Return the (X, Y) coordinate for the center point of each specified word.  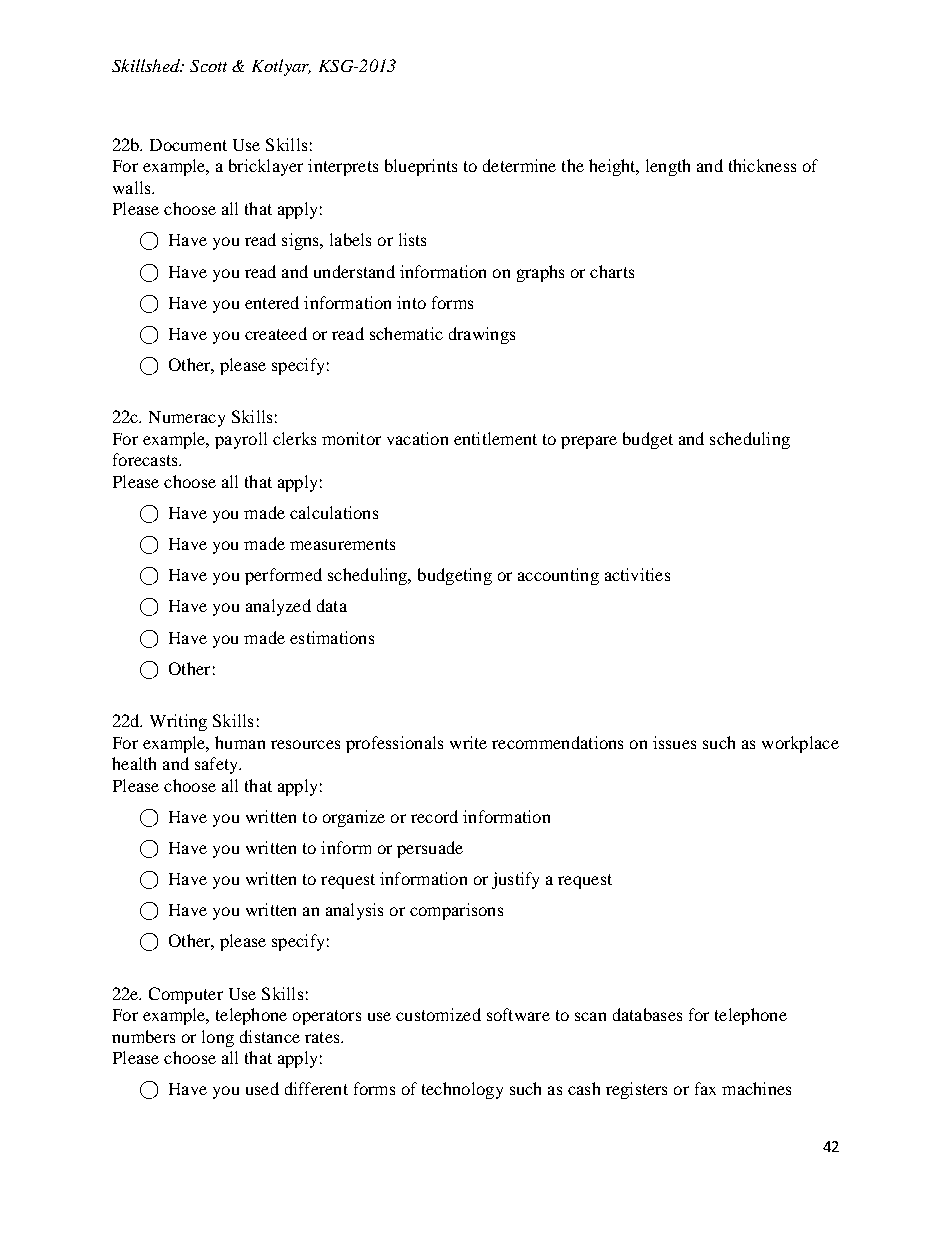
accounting (558, 576)
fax (705, 1088)
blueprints (421, 167)
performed (283, 576)
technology (462, 1090)
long (218, 1038)
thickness (762, 165)
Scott (208, 66)
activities (637, 574)
